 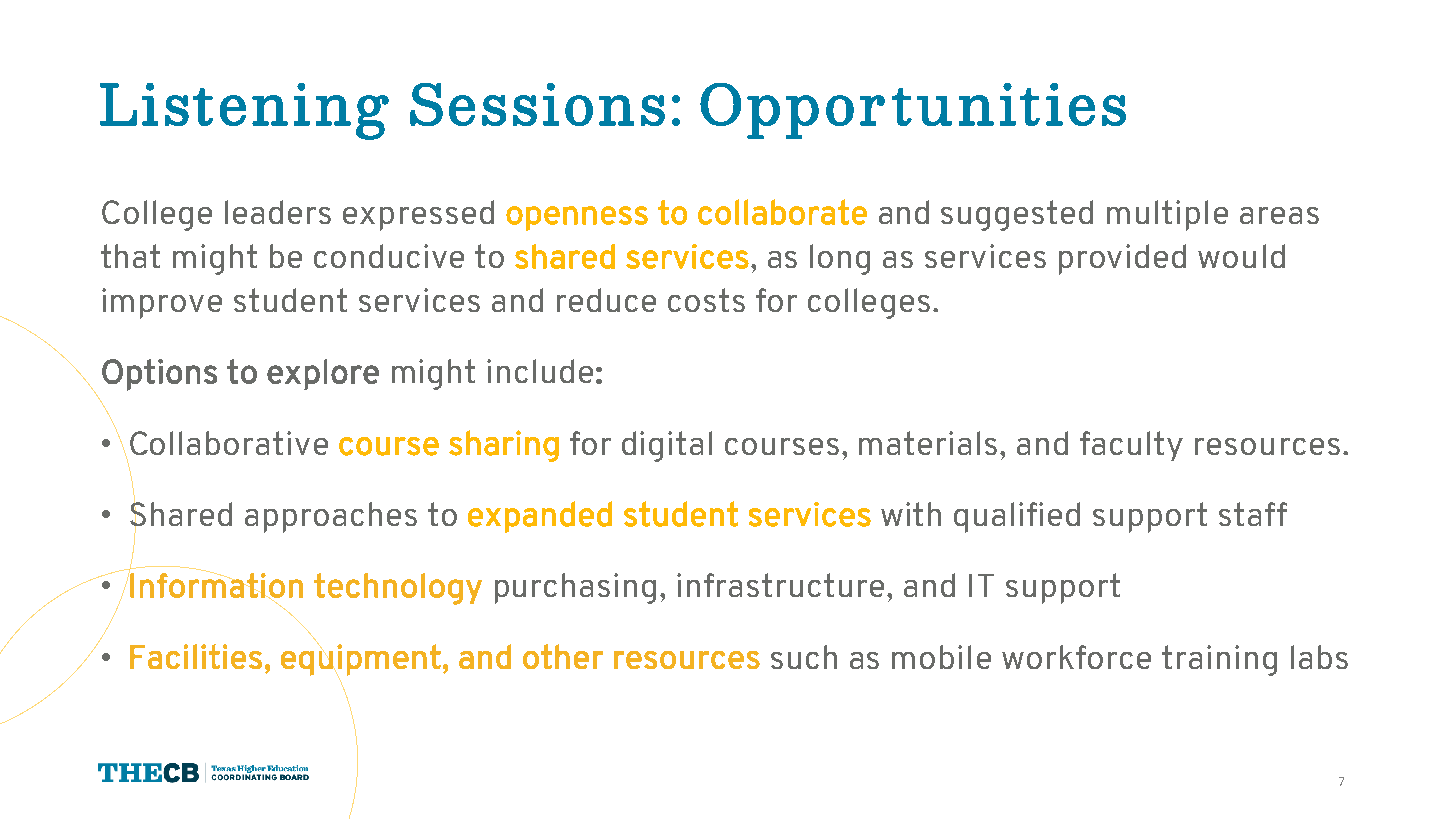 I want to click on explore, so click(x=323, y=374).
